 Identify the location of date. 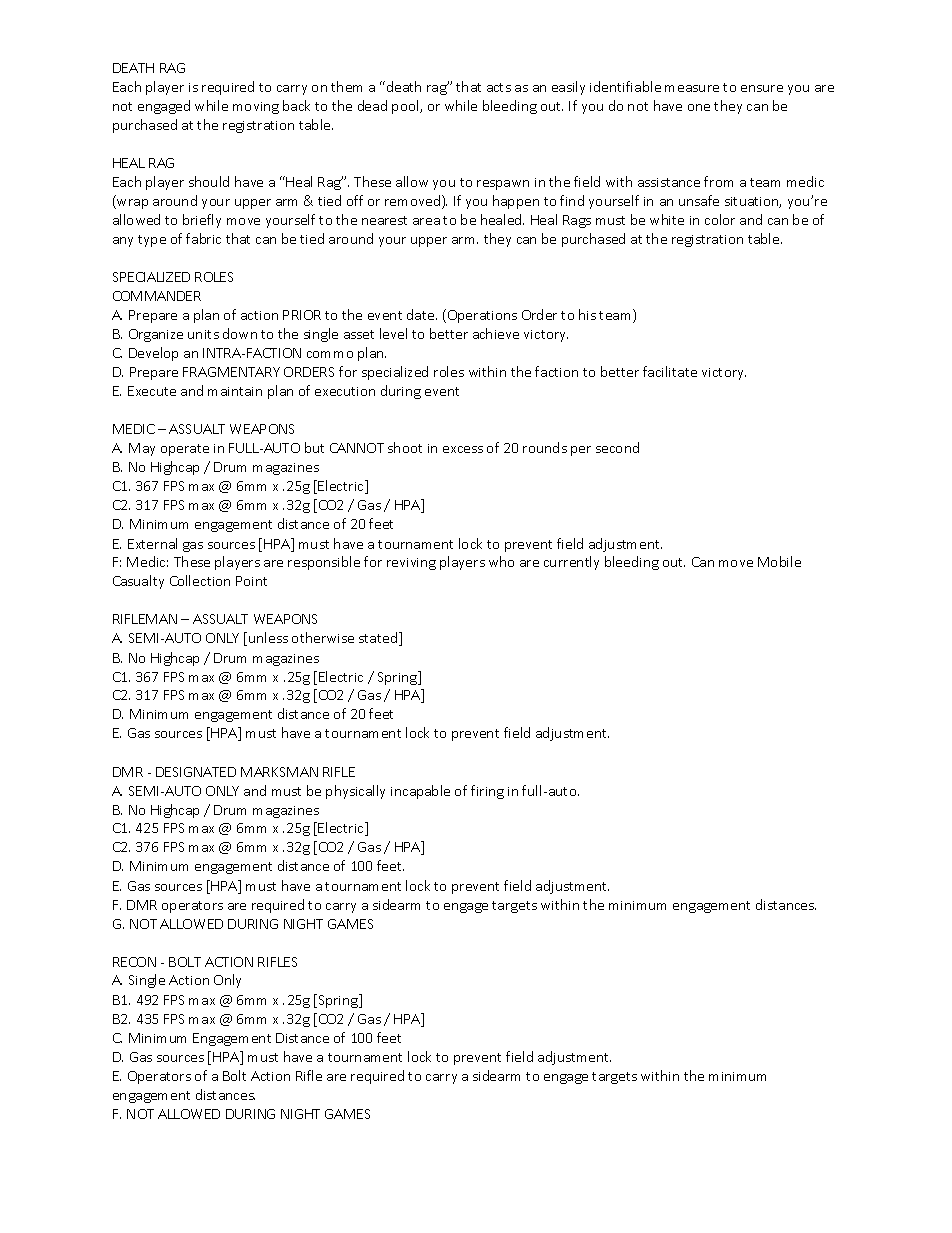
(422, 314).
